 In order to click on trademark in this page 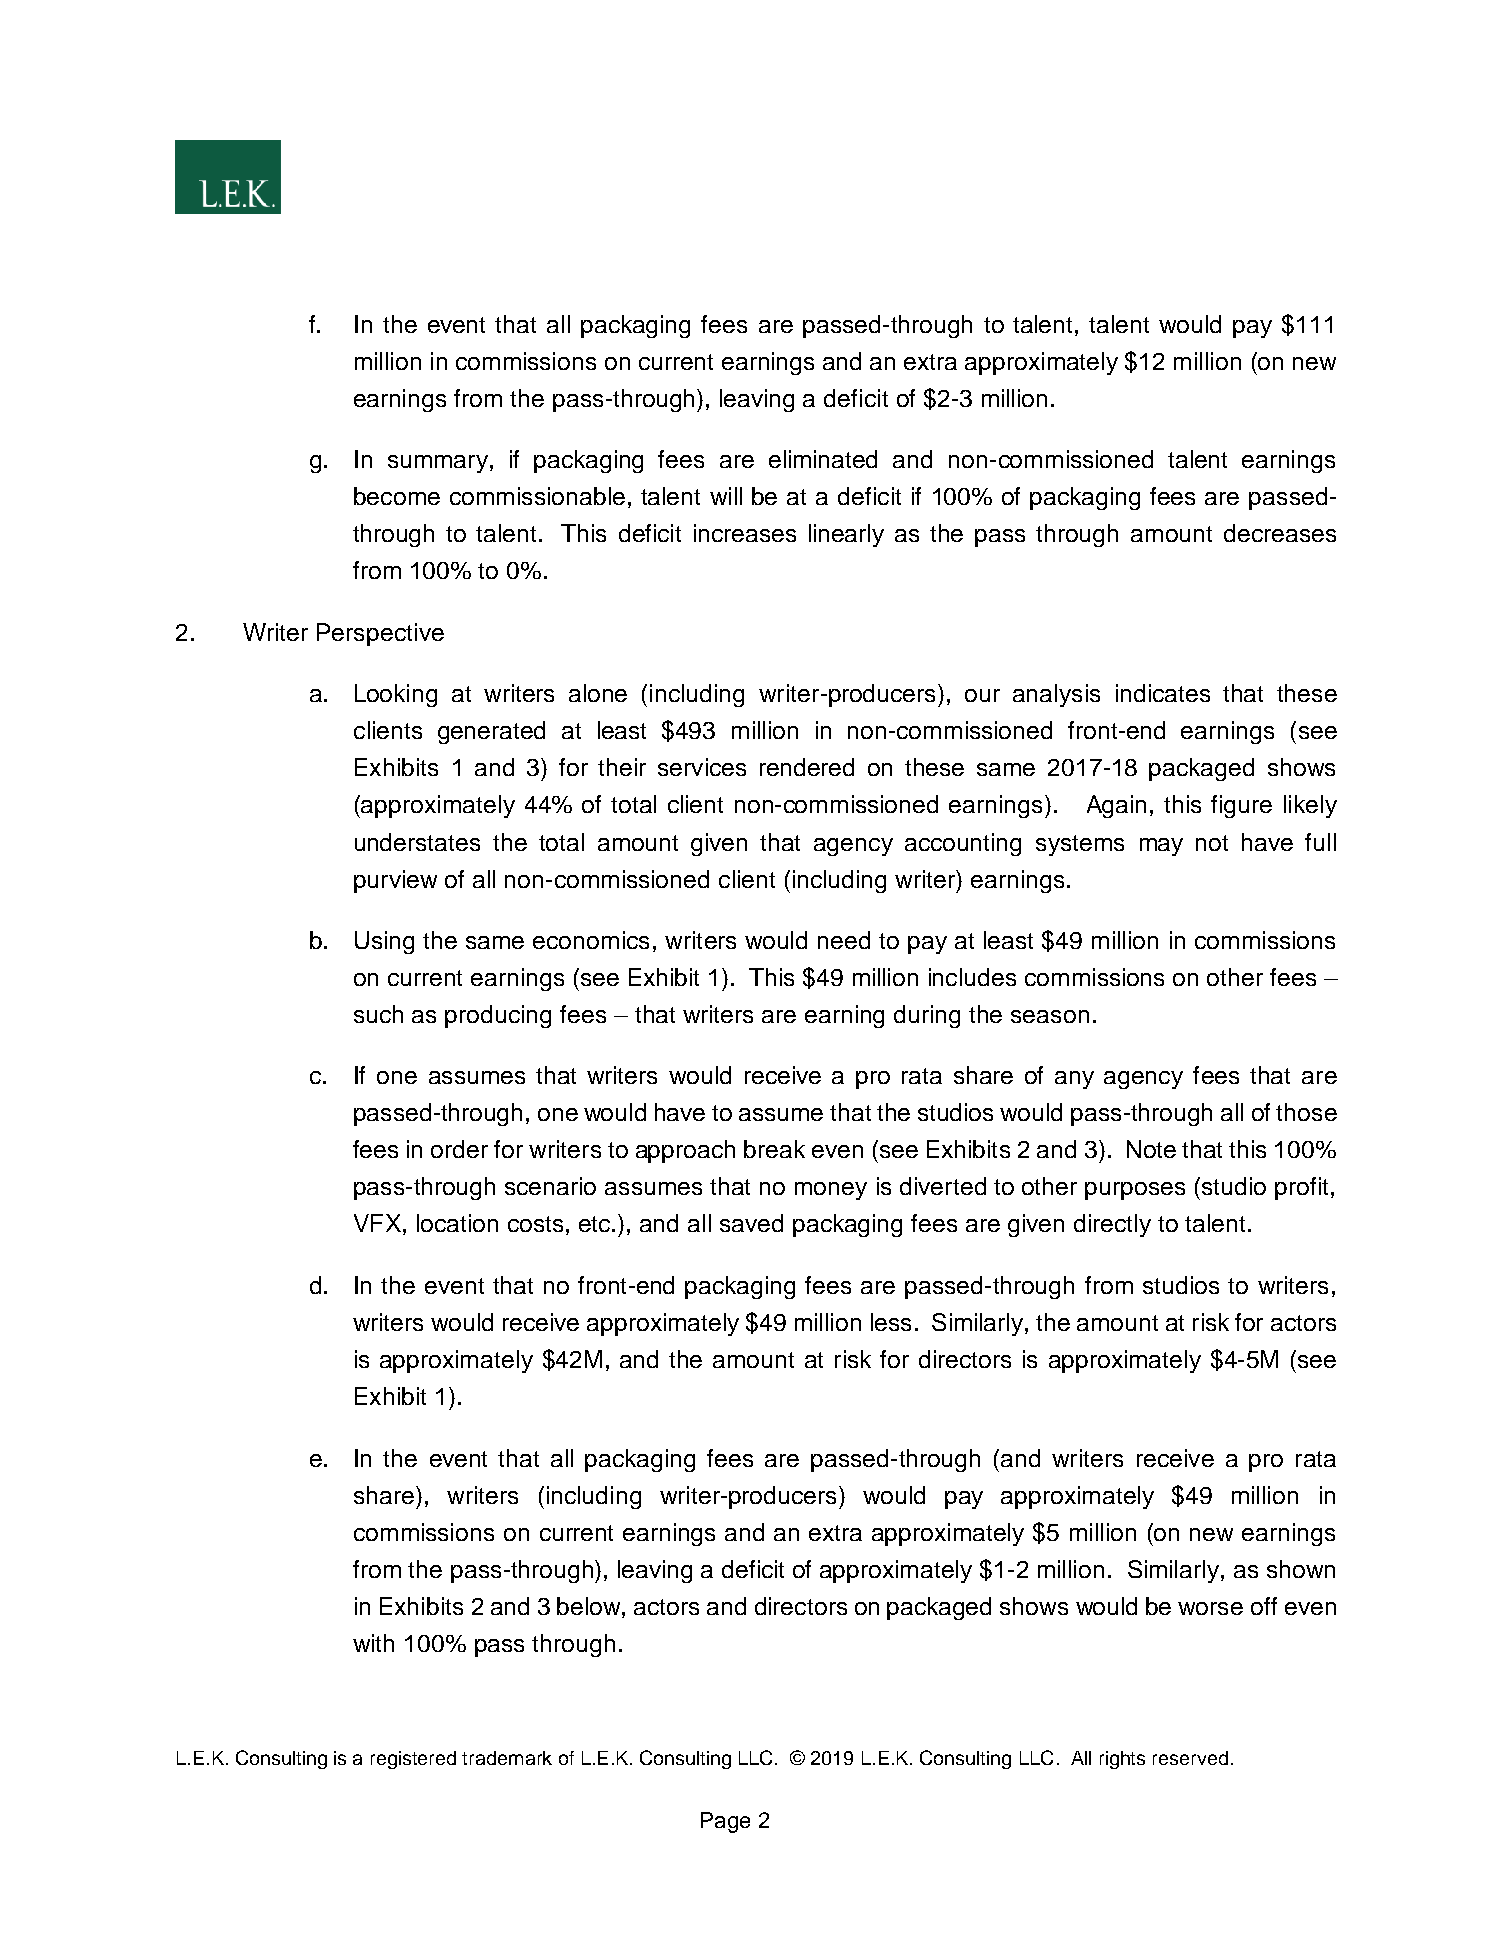, I will do `click(507, 1758)`.
